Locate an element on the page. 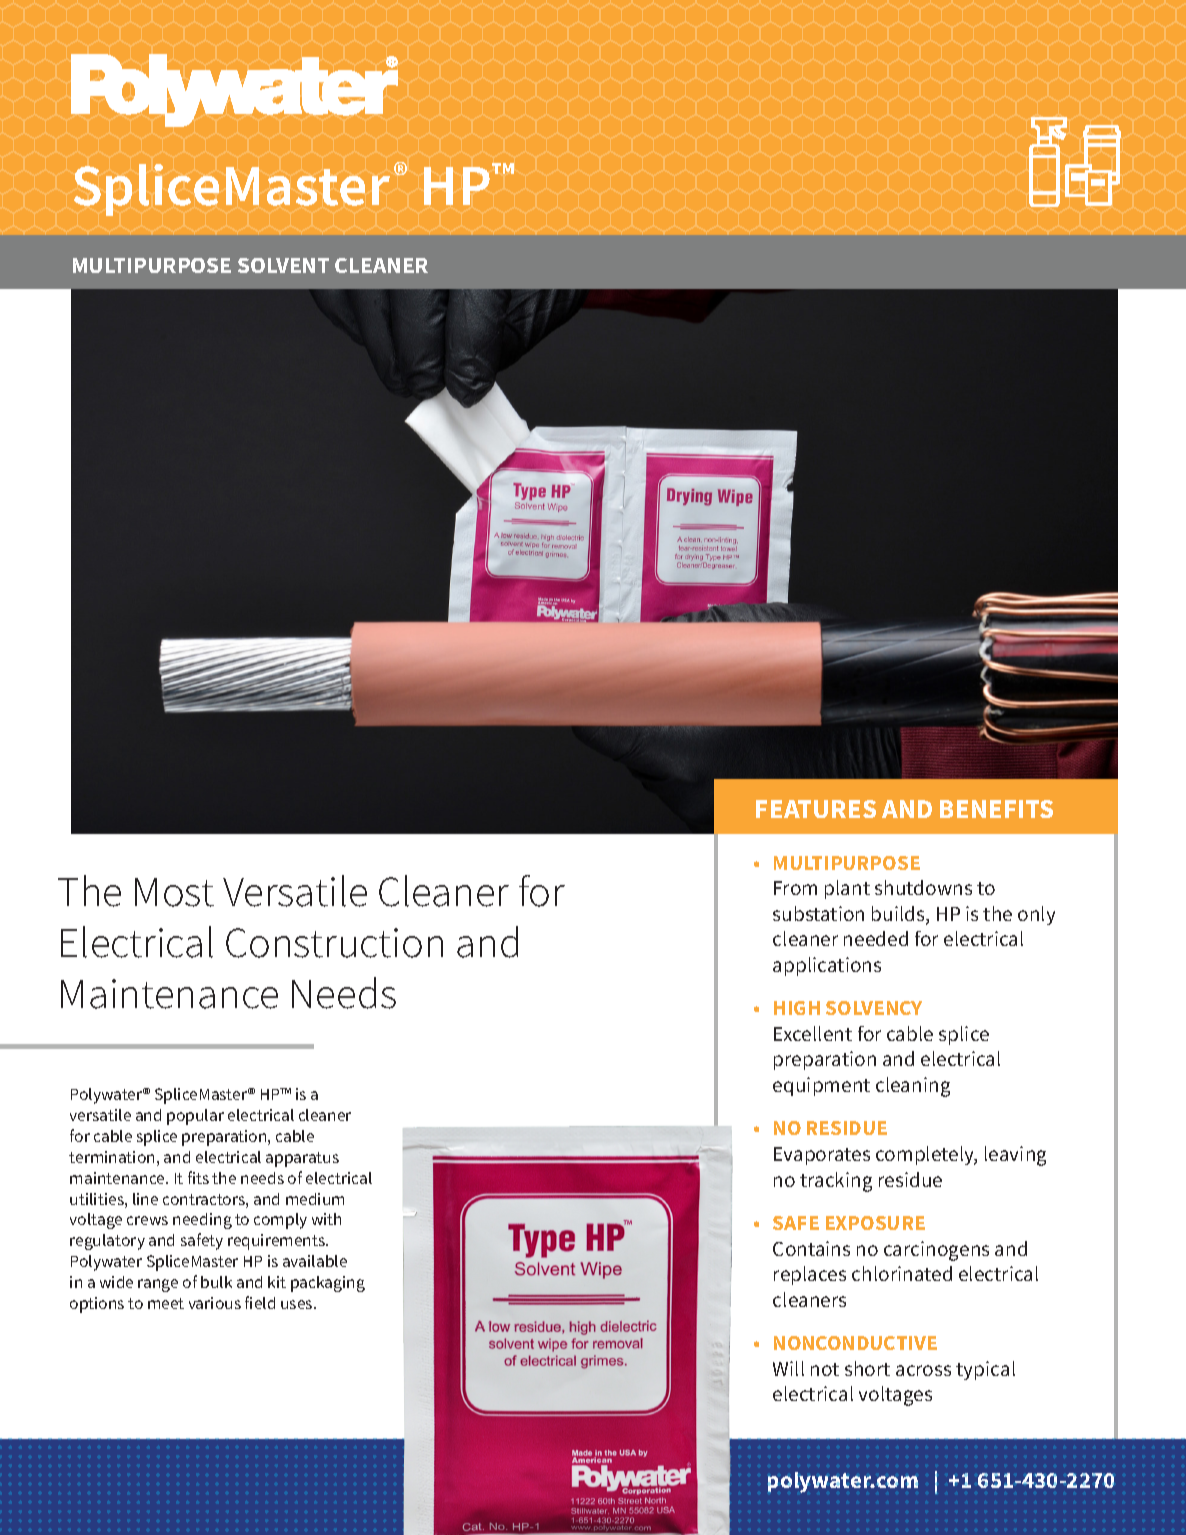 This page has height=1535, width=1186. Will is located at coordinates (788, 1368).
